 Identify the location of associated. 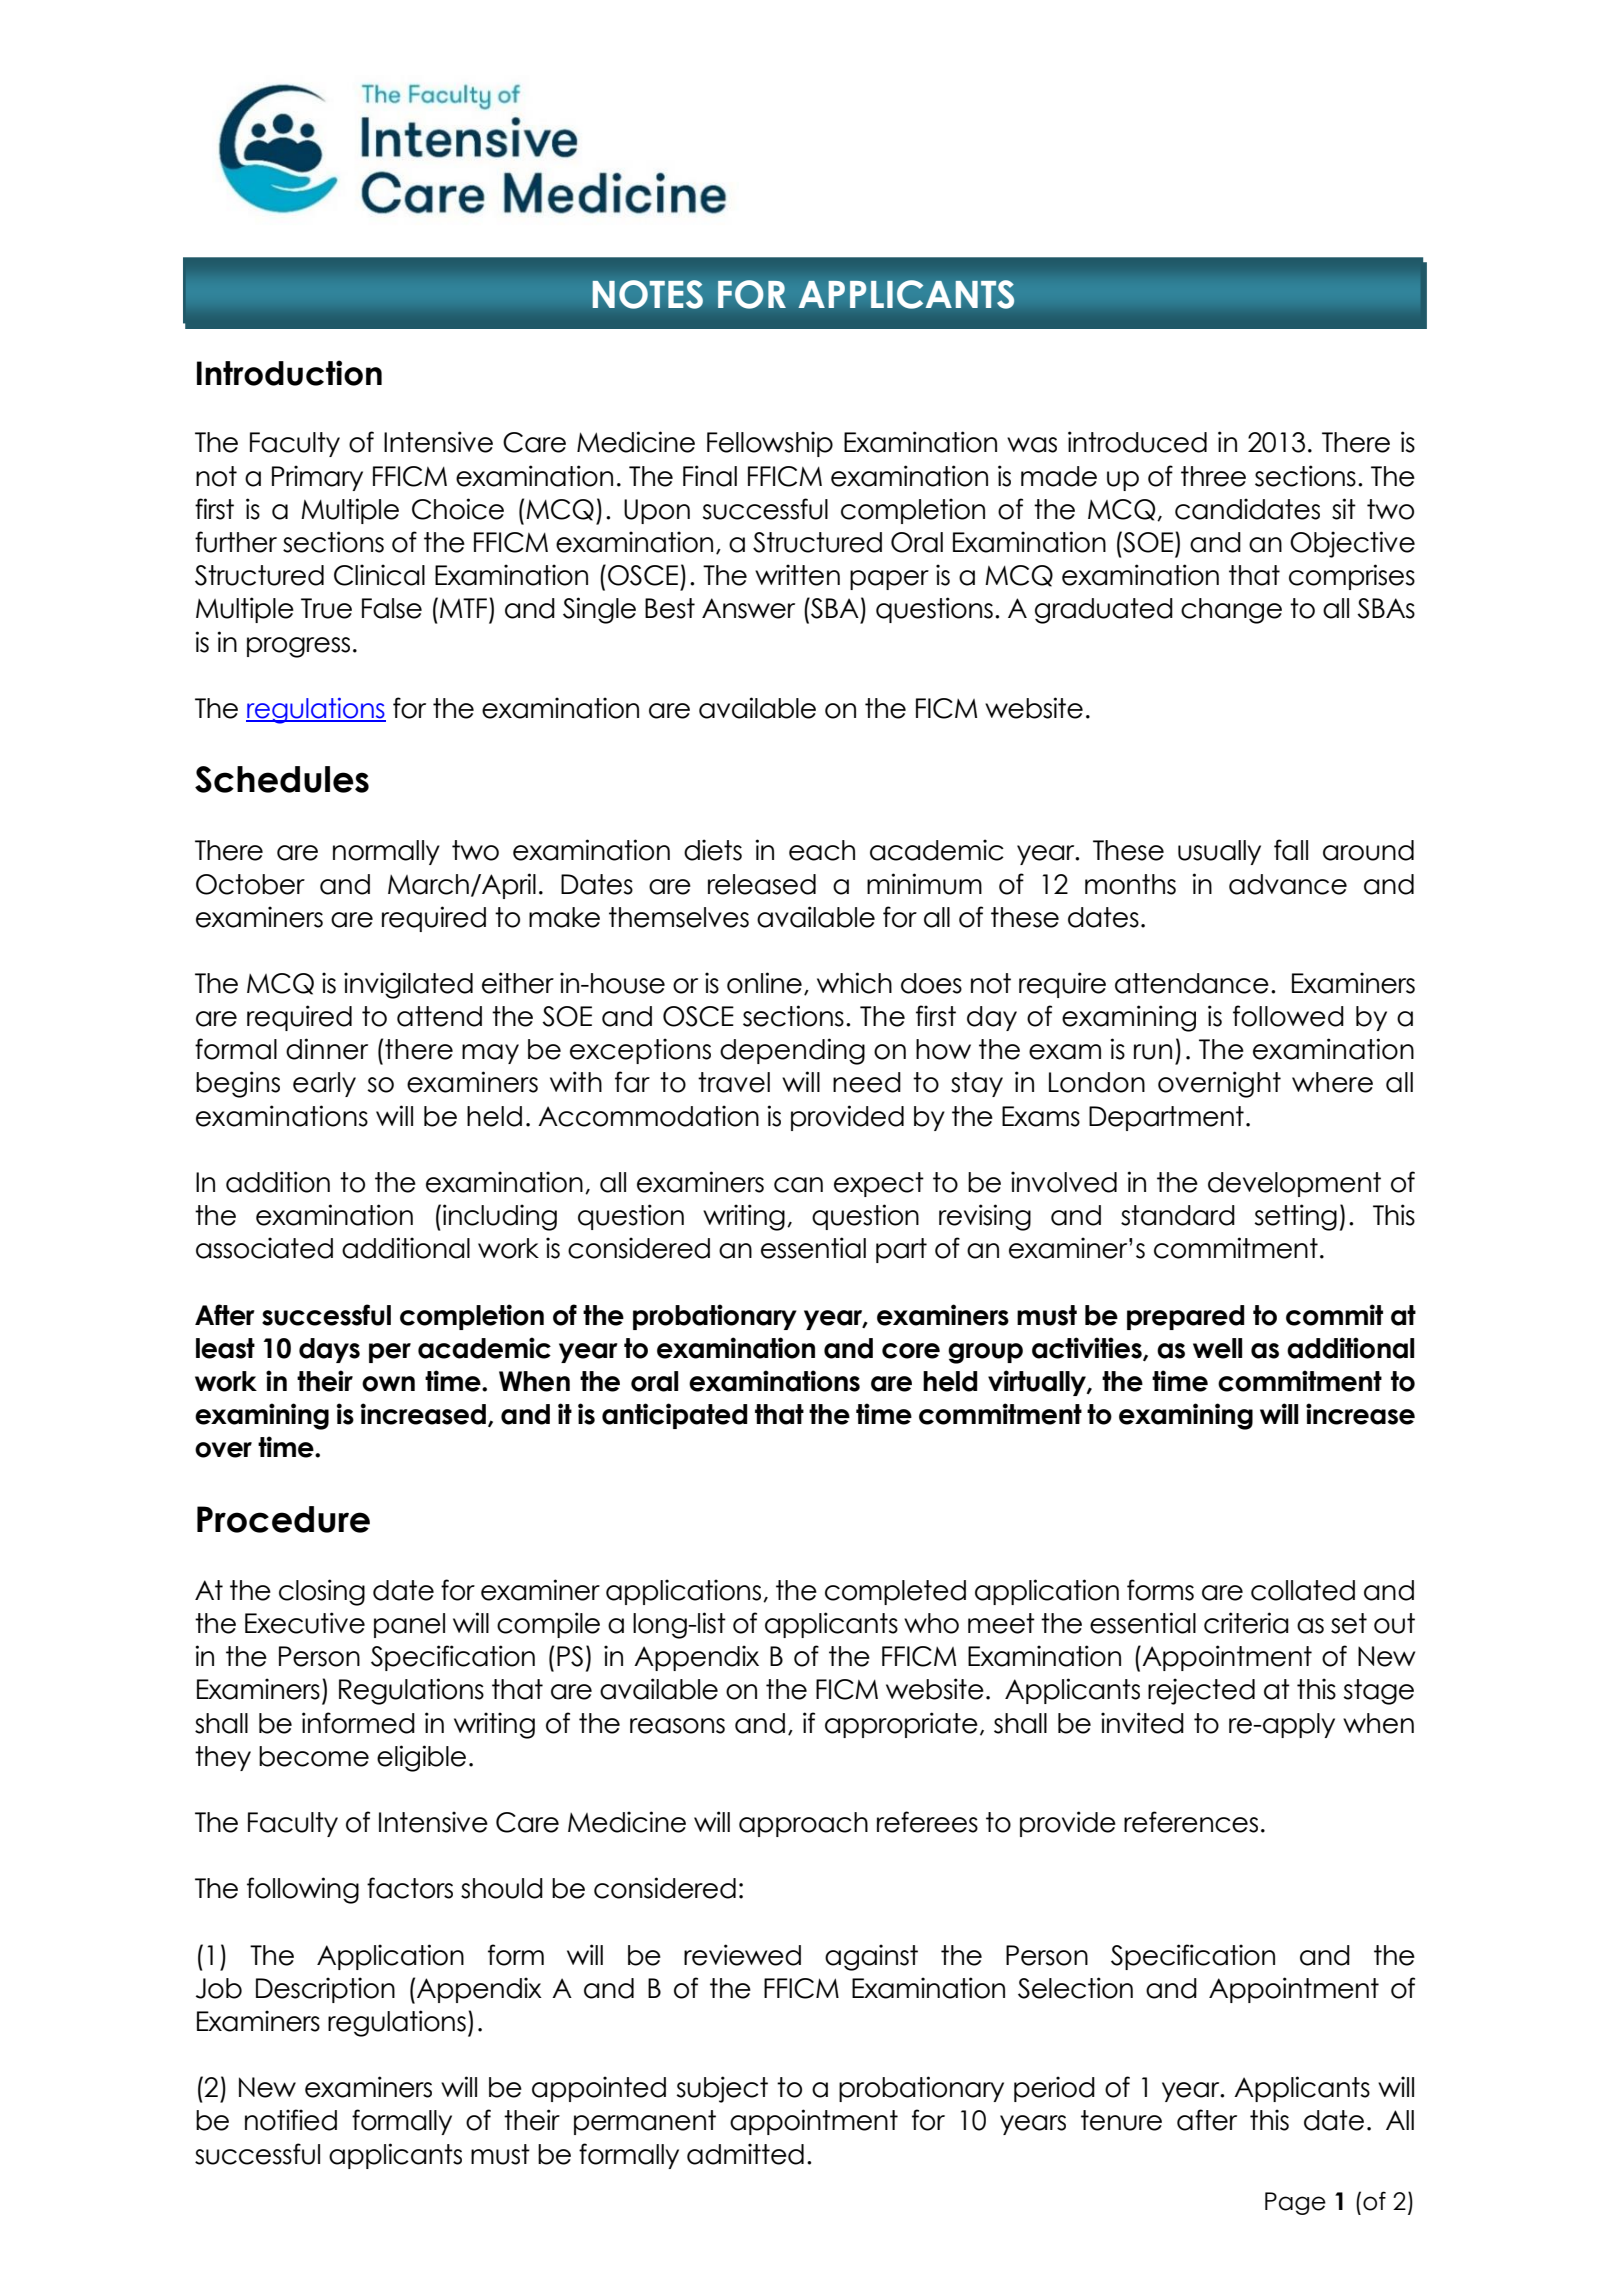
(264, 1248).
